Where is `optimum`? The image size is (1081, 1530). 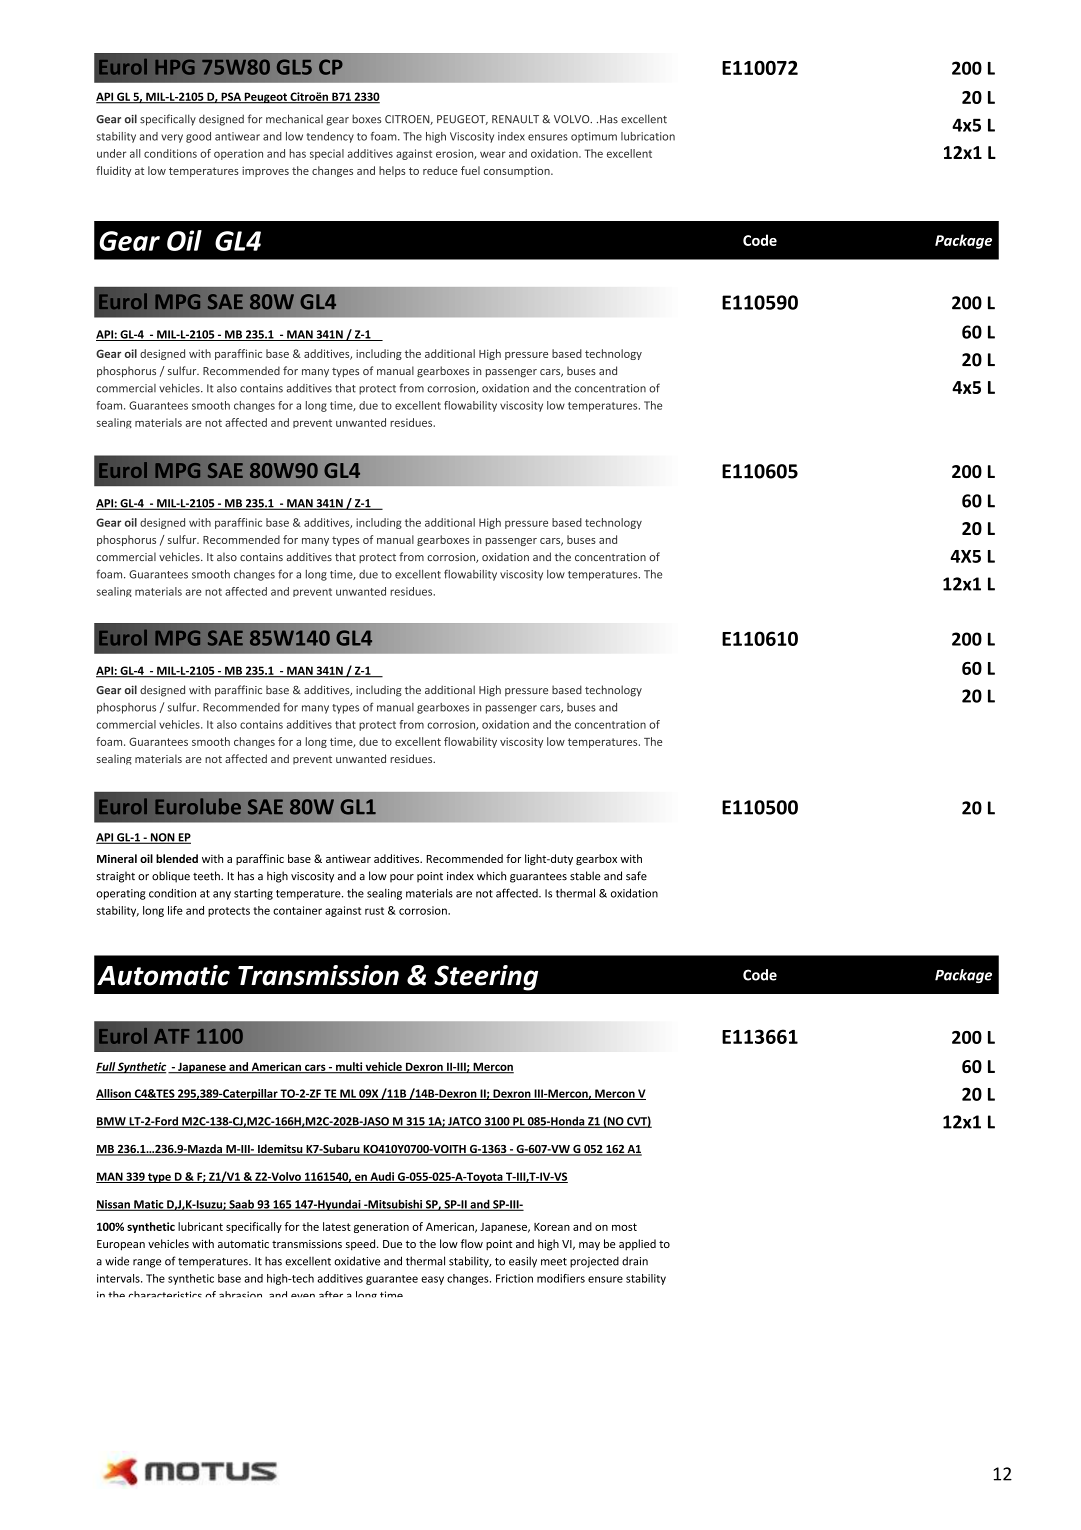
optimum is located at coordinates (594, 137).
